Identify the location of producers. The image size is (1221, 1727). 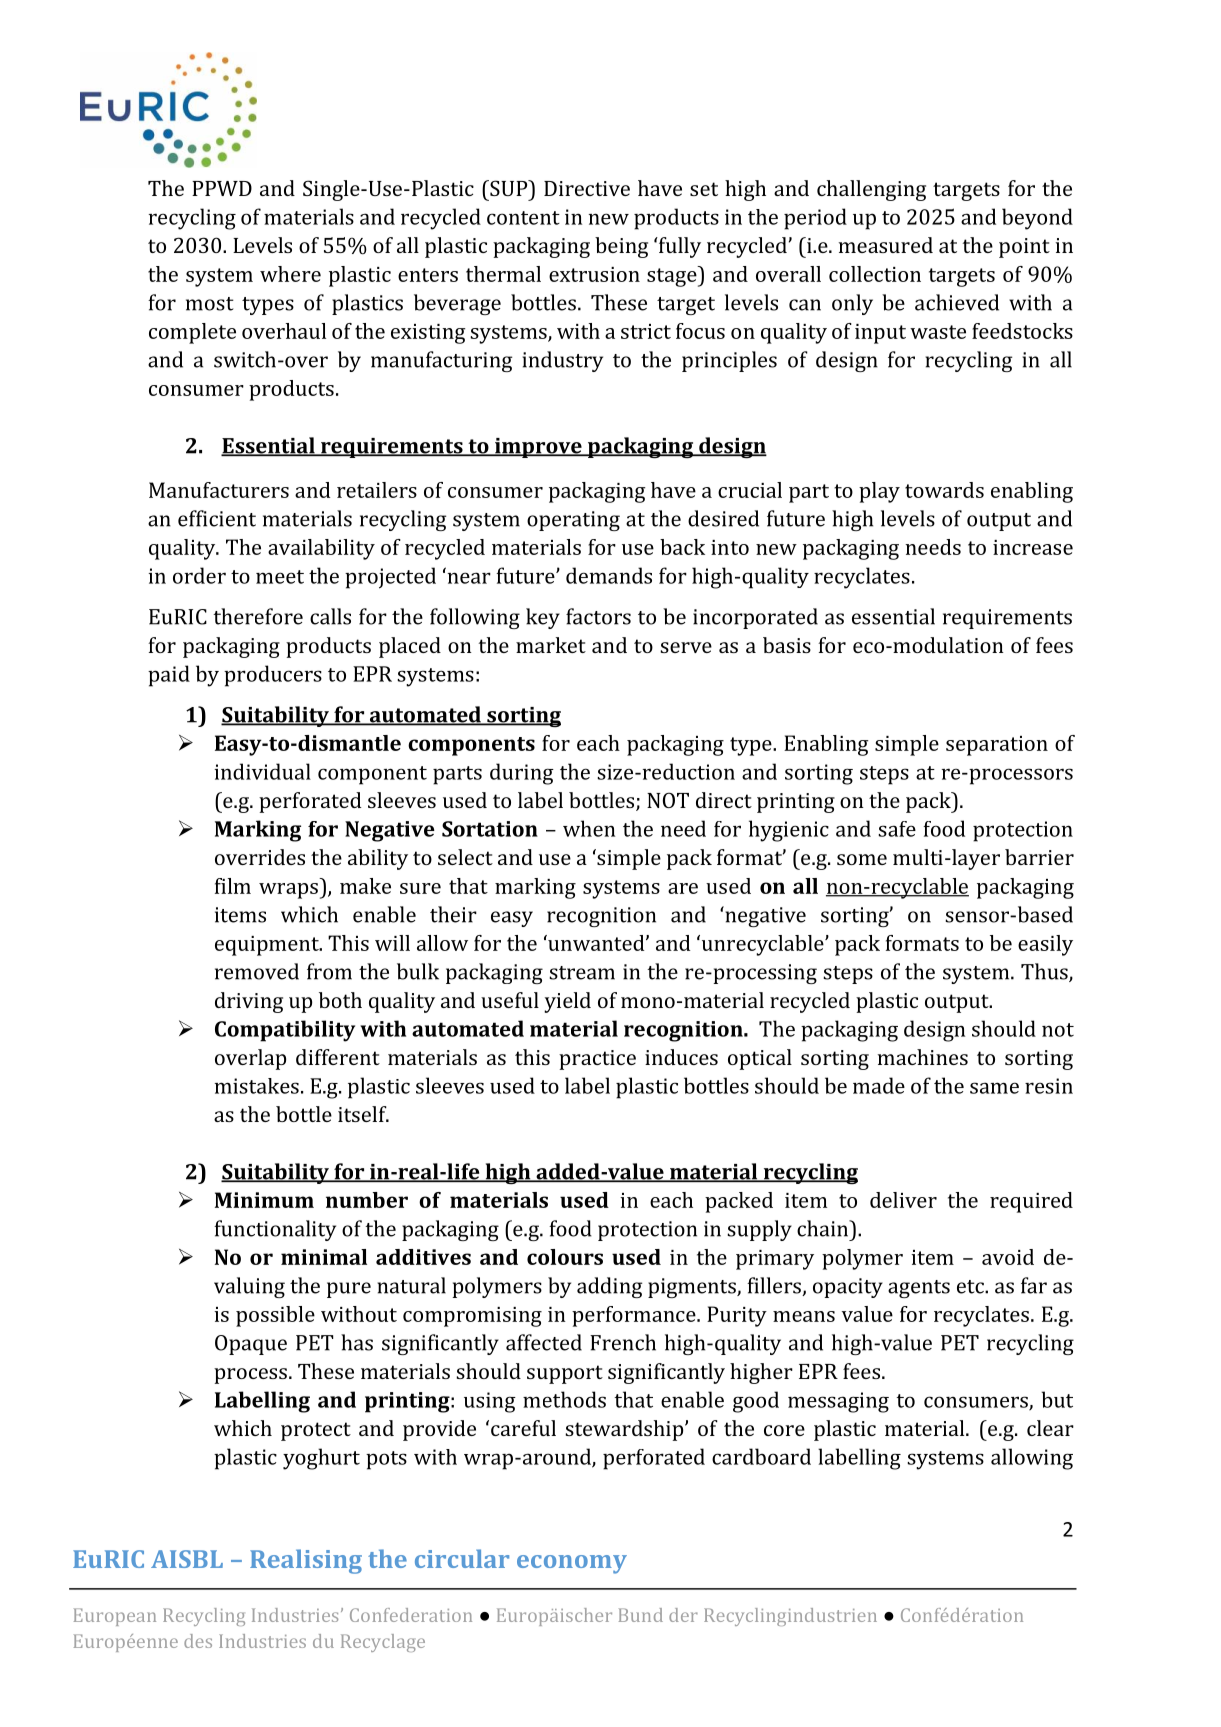
(273, 676).
